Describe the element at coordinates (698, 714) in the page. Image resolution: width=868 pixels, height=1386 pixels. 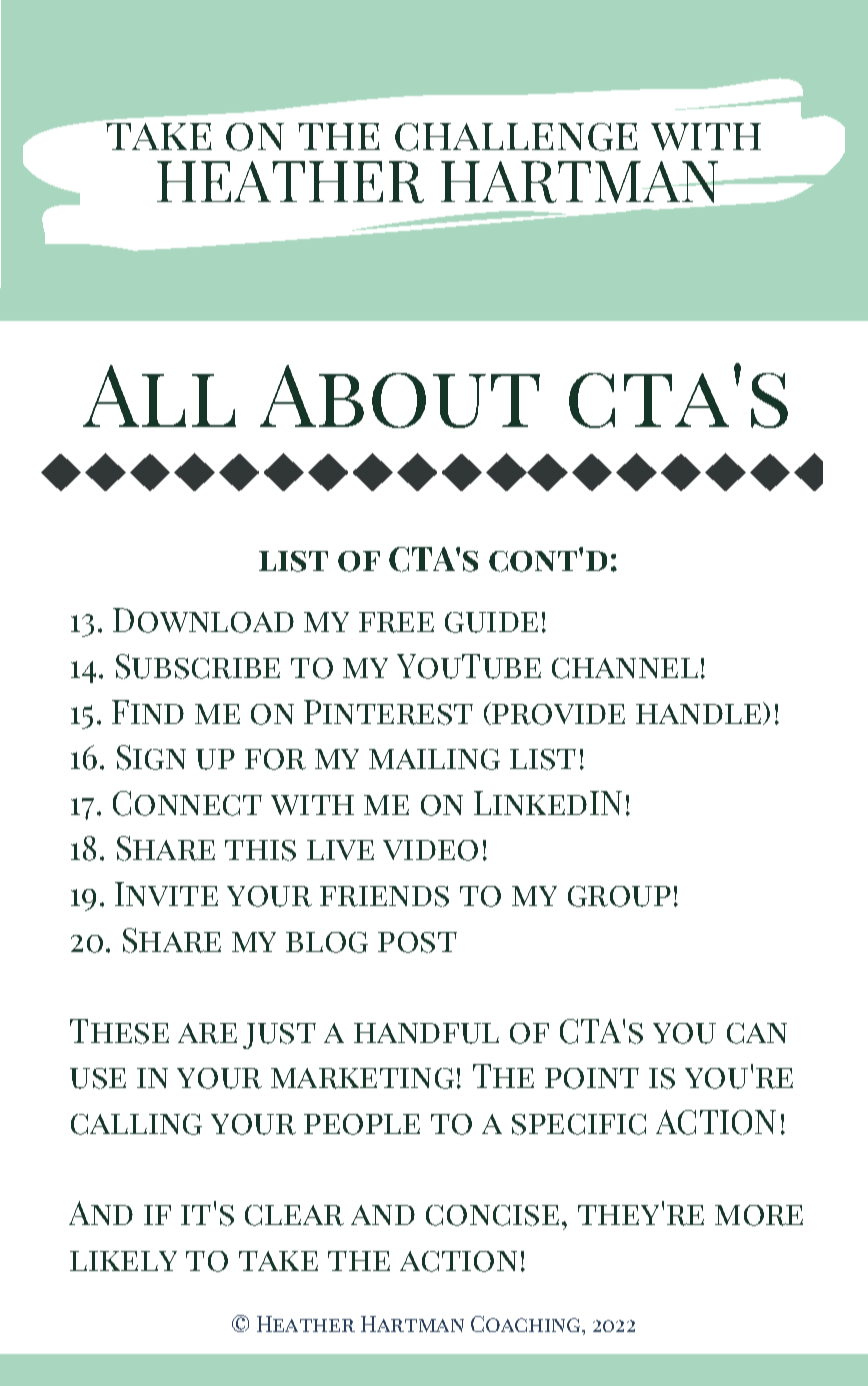
I see `handle` at that location.
